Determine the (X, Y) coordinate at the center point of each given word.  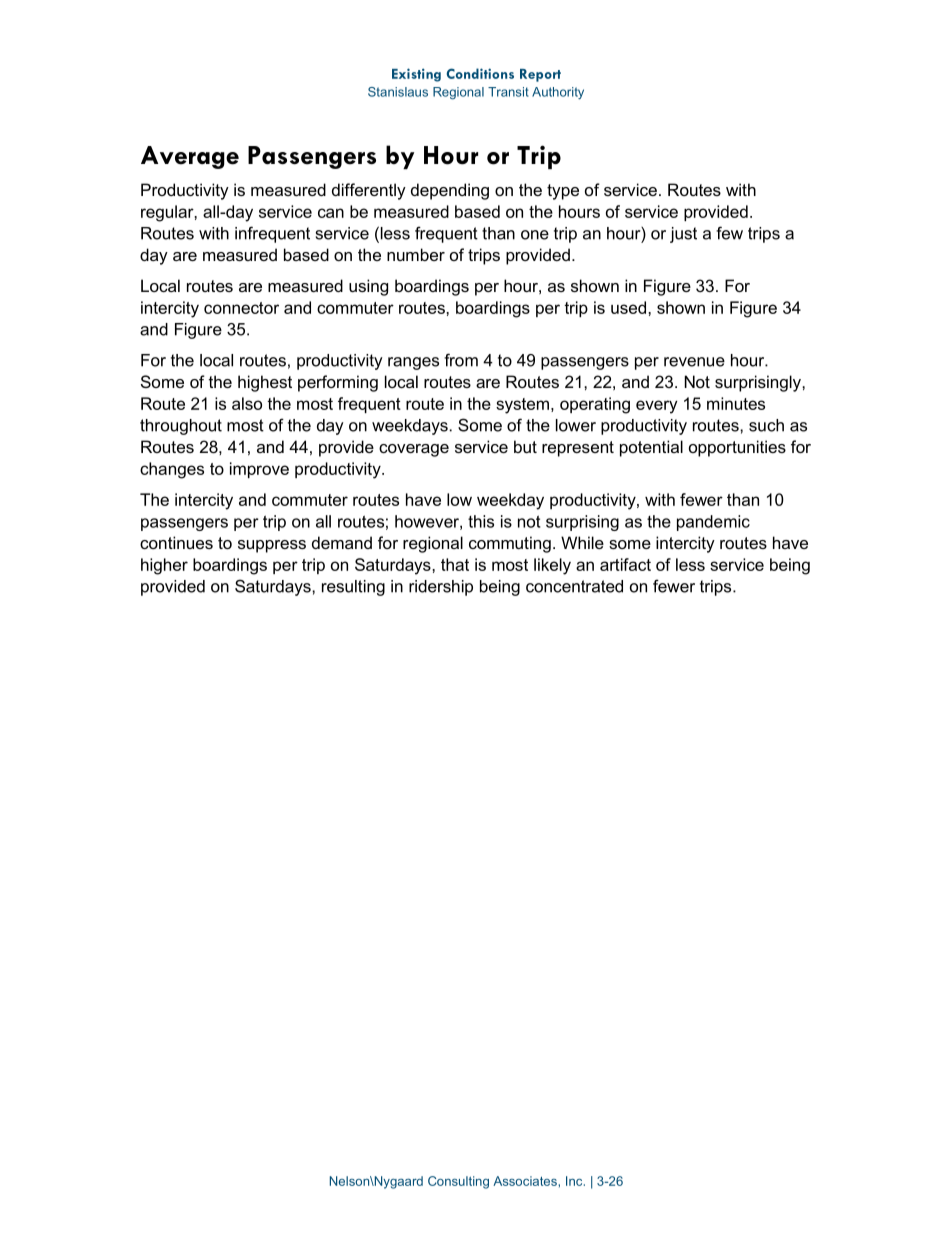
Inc (575, 1181)
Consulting (458, 1182)
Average (190, 157)
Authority (558, 93)
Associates (525, 1181)
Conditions (480, 73)
